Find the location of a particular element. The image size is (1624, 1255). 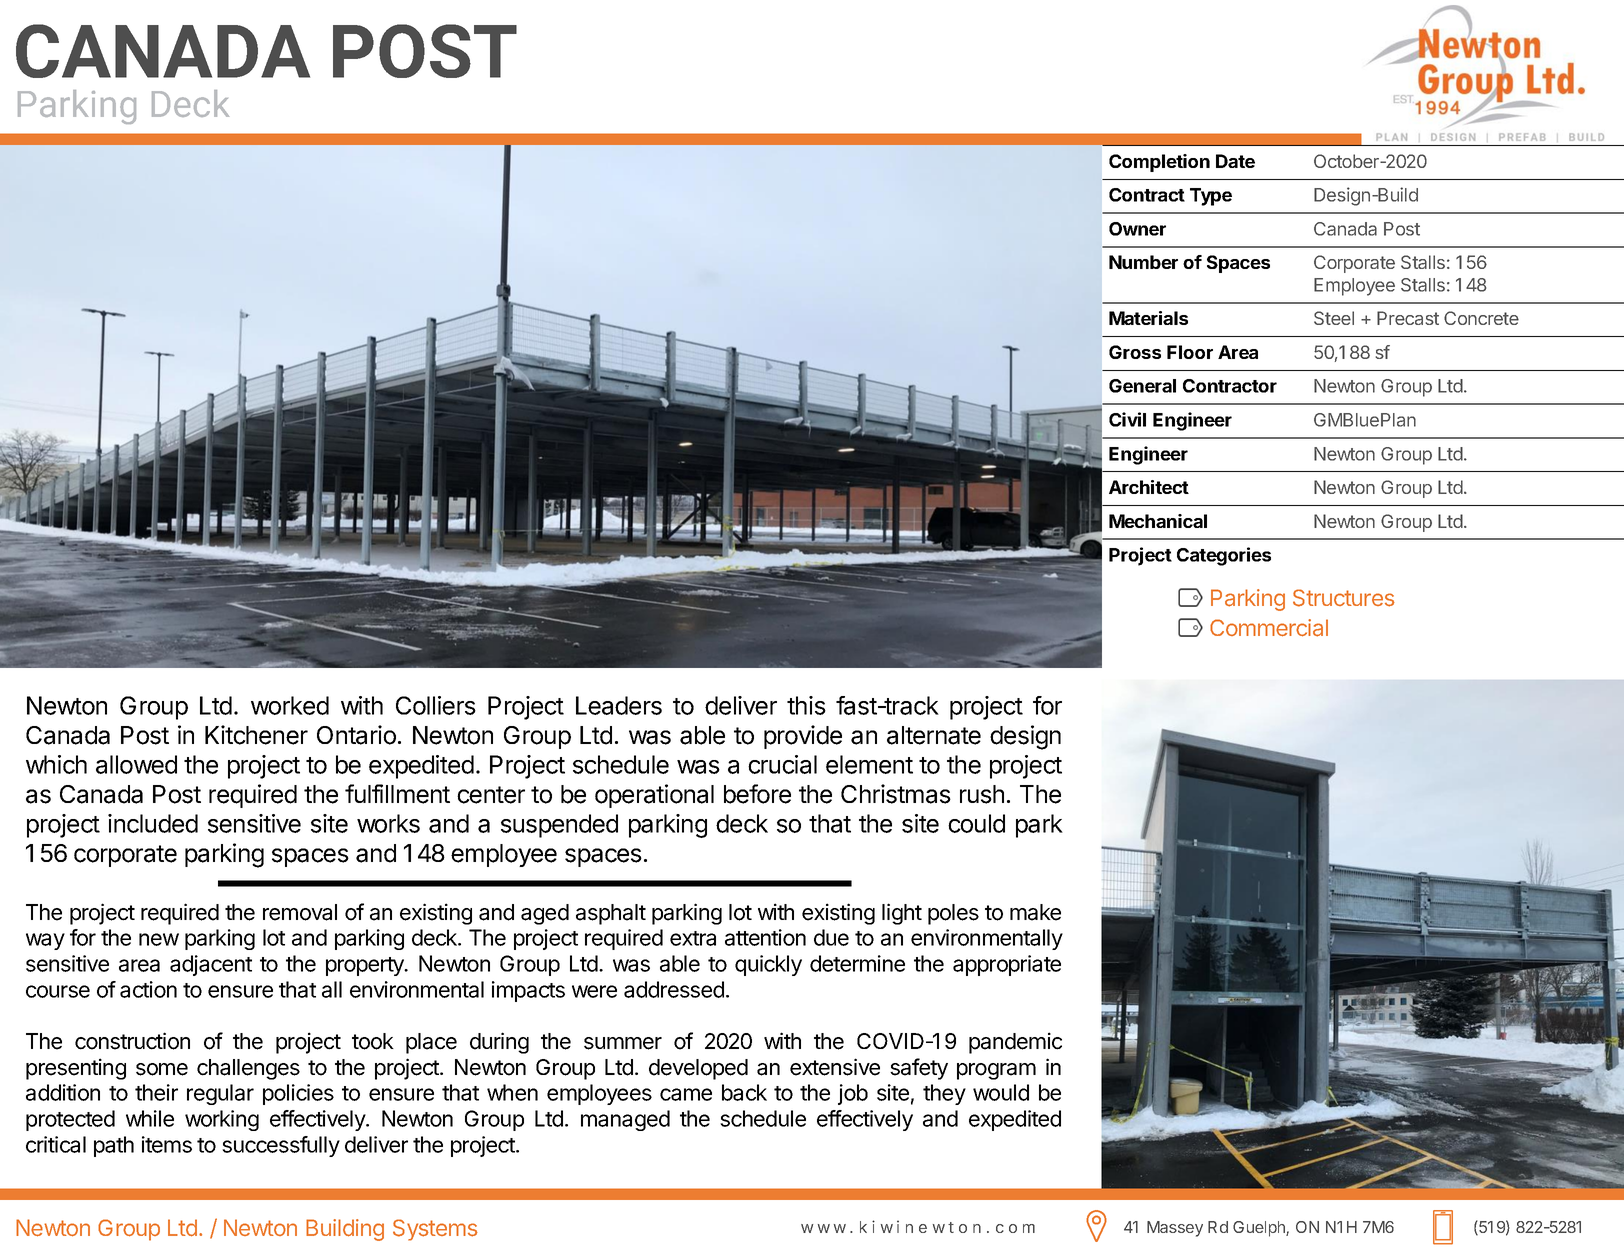

action is located at coordinates (148, 989).
